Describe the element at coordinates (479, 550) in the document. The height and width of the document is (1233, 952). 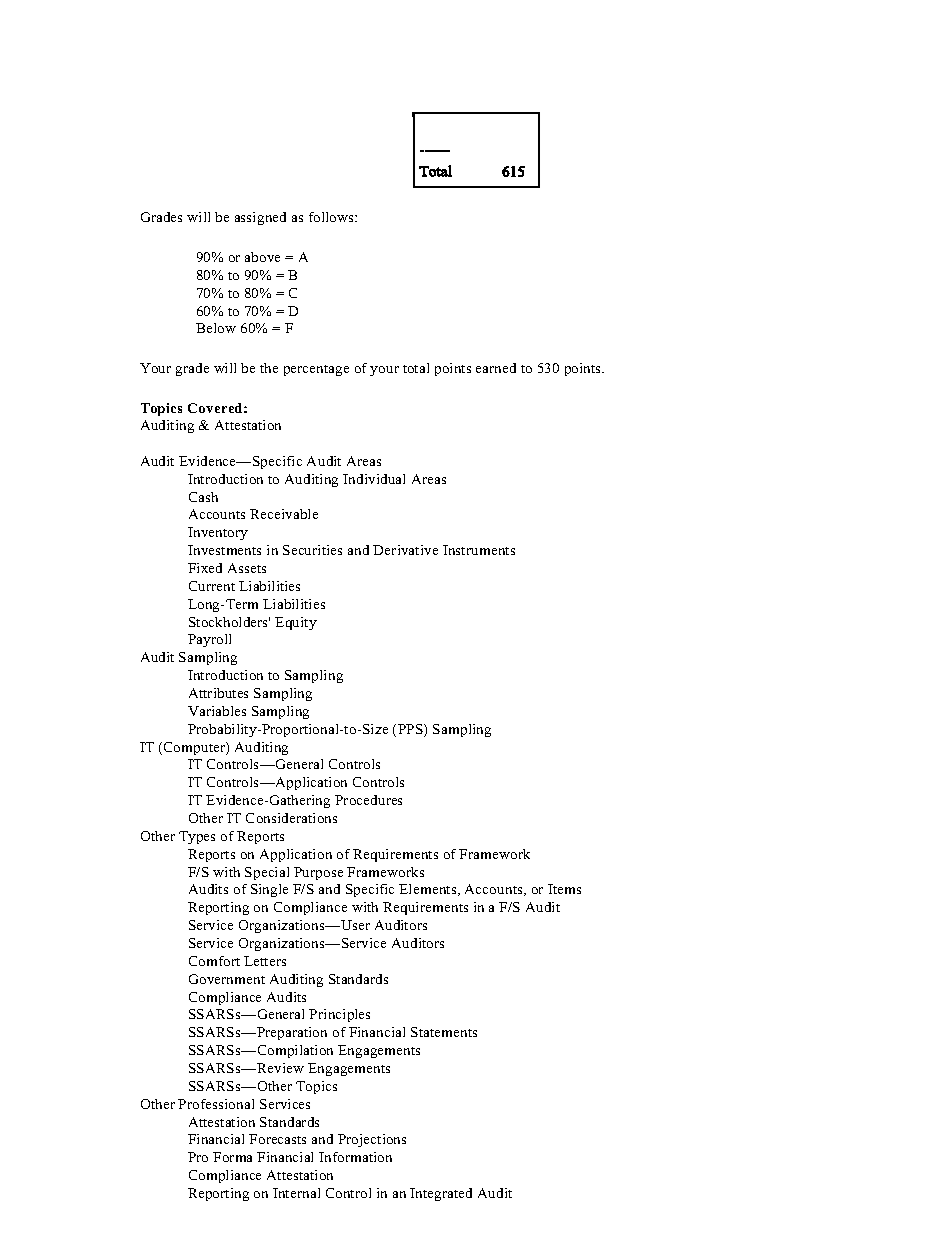
I see `Instruments` at that location.
